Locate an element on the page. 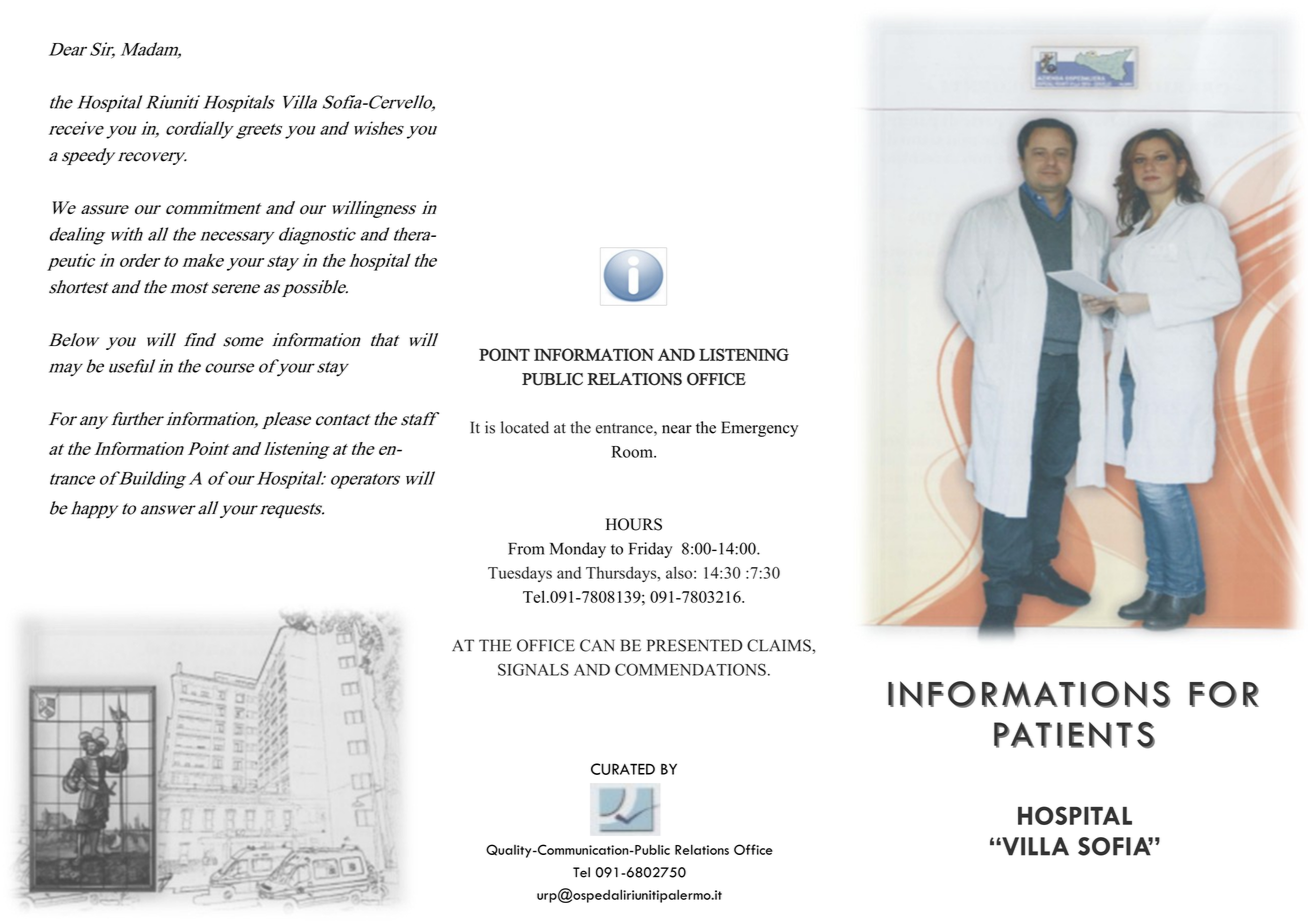  COMMENDATIONS is located at coordinates (690, 669).
